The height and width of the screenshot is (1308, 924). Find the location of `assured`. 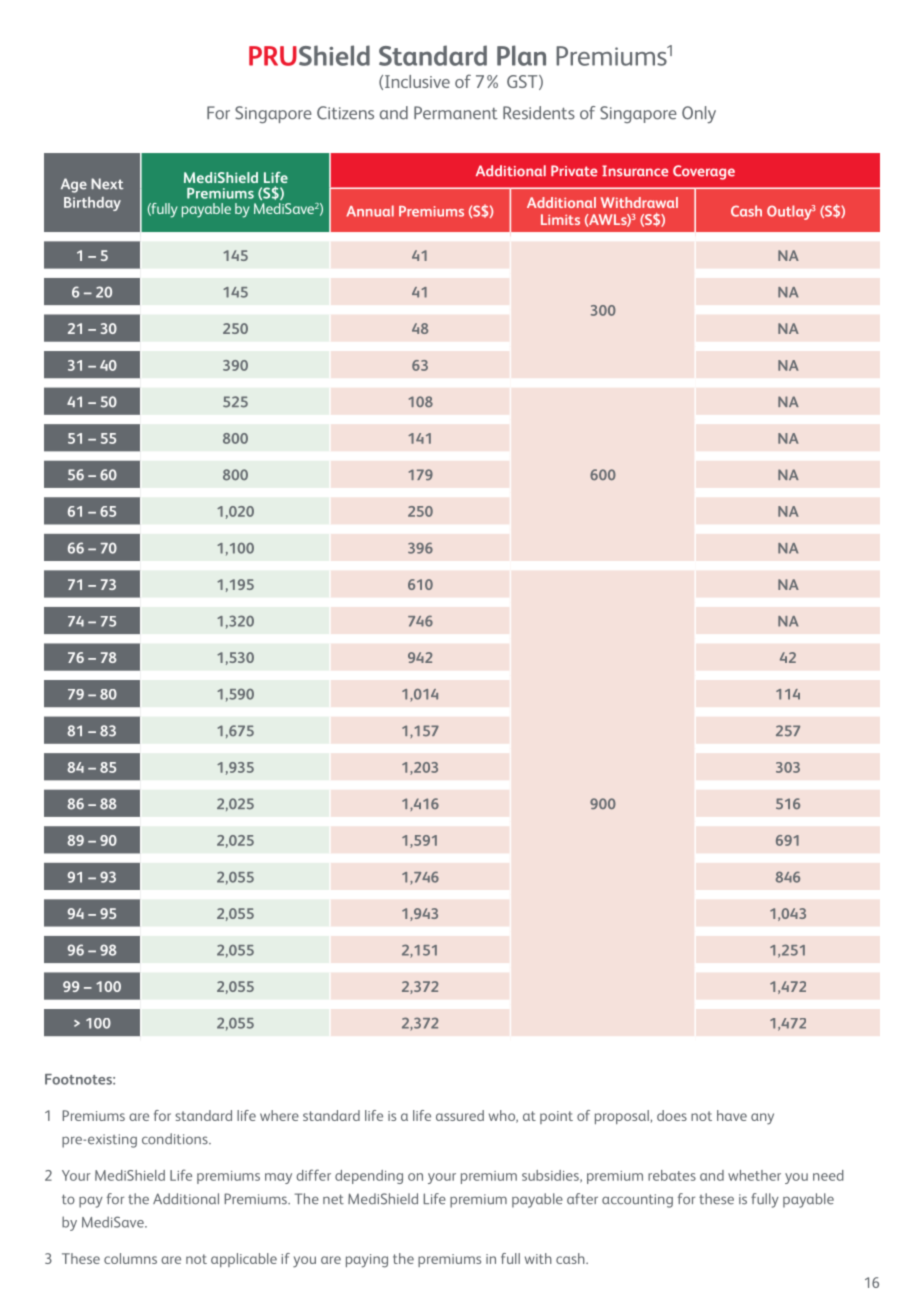

assured is located at coordinates (460, 1115).
